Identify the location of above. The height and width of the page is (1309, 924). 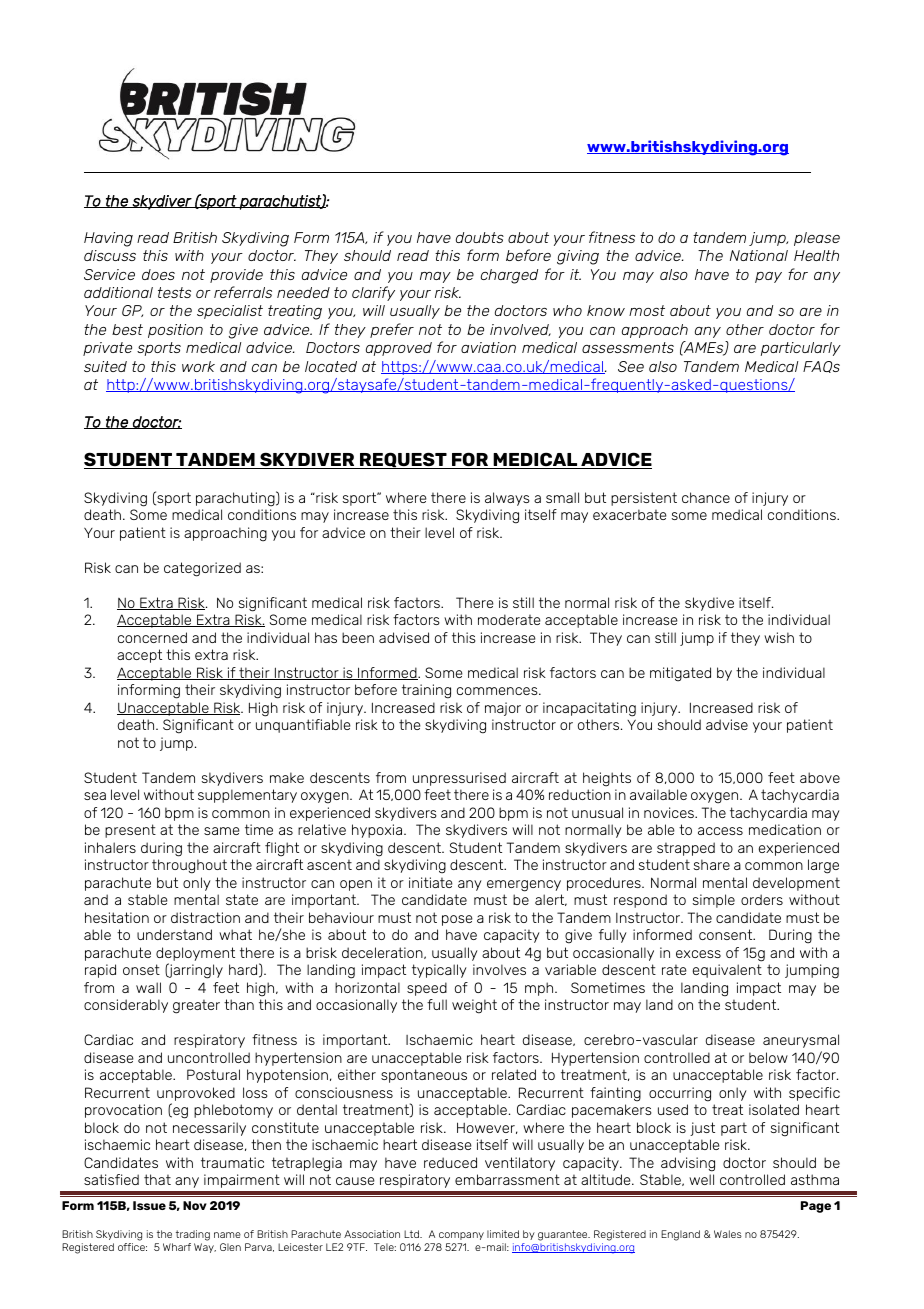
(820, 777).
